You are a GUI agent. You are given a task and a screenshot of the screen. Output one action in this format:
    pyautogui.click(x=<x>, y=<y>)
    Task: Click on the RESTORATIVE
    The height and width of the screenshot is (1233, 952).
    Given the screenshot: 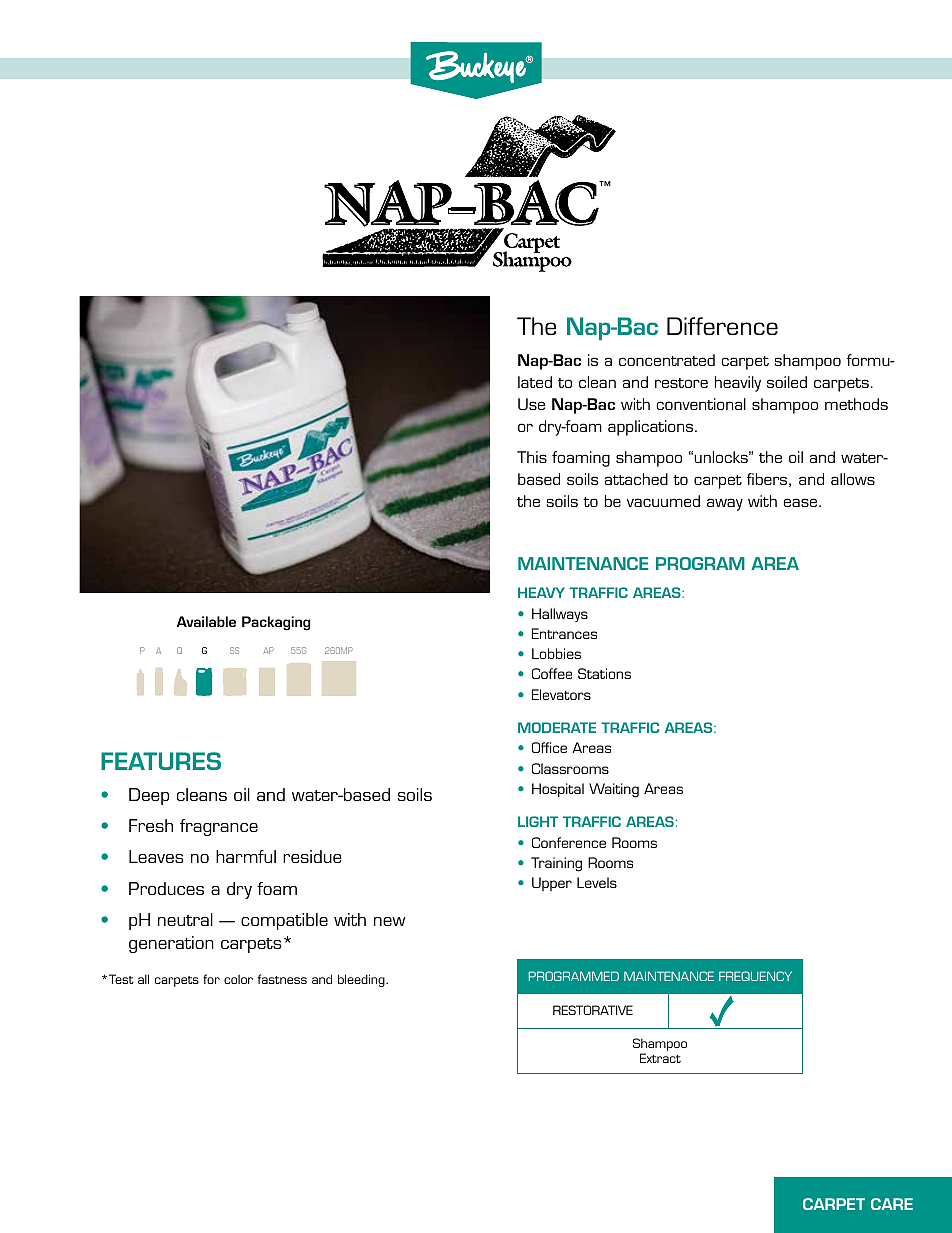 What is the action you would take?
    pyautogui.click(x=593, y=1010)
